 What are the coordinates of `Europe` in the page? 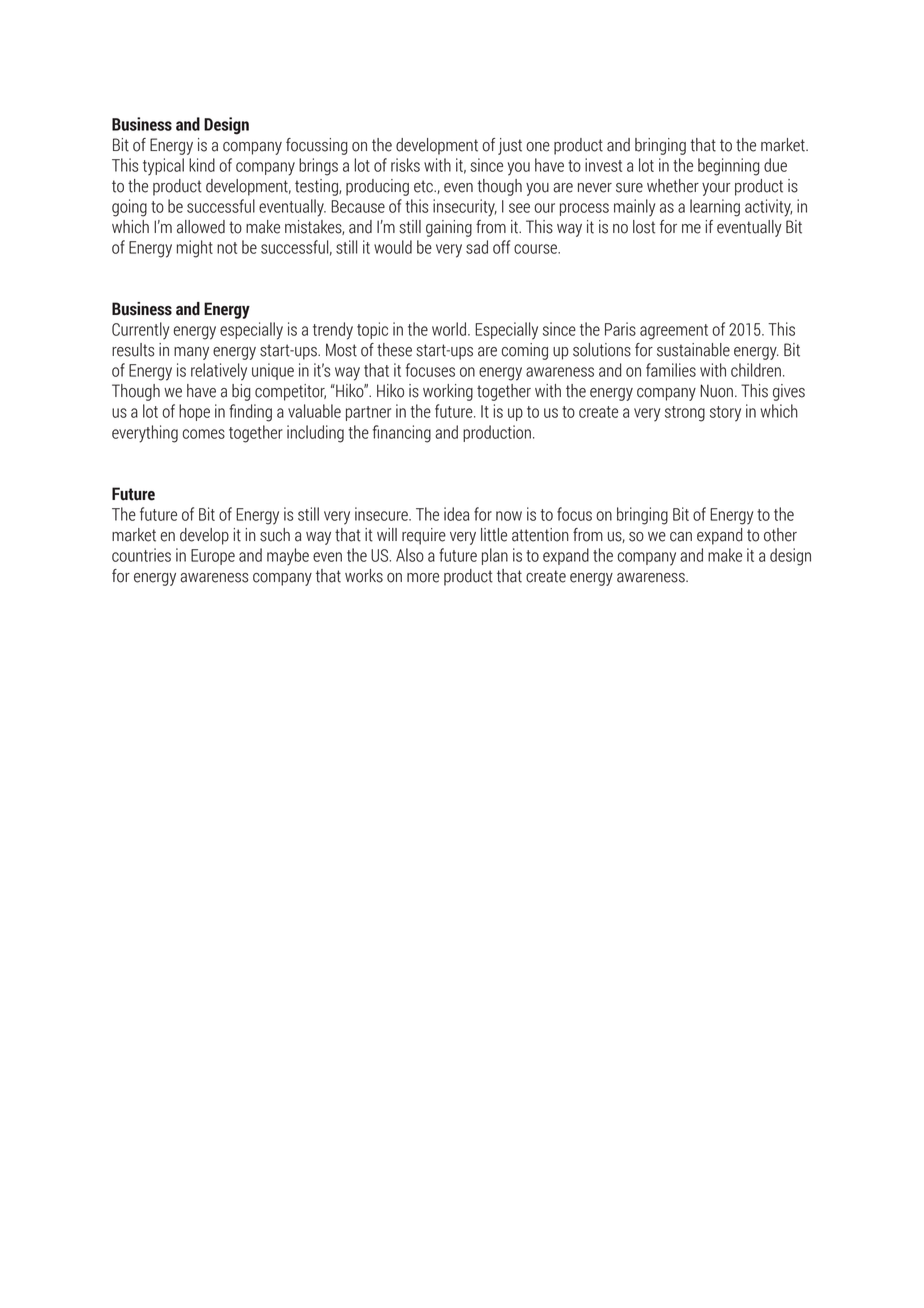 It's located at (213, 557).
